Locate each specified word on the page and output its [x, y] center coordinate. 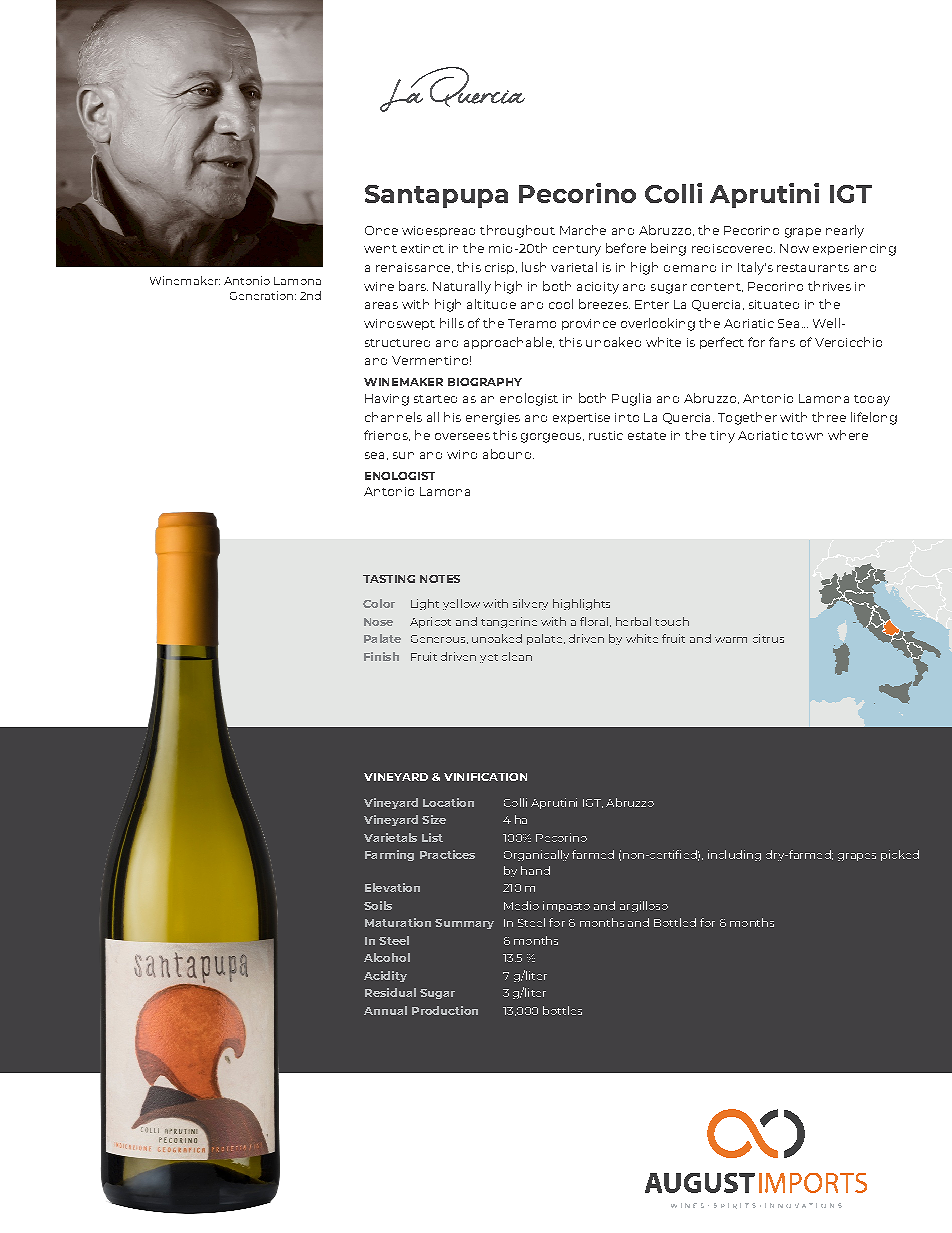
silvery [530, 604]
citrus [768, 638]
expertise [581, 418]
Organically [536, 855]
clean [517, 656]
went [380, 249]
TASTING [389, 579]
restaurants [813, 268]
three [829, 417]
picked [900, 855]
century [577, 250]
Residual [390, 992]
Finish [381, 656]
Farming [389, 855]
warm [731, 640]
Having [387, 400]
